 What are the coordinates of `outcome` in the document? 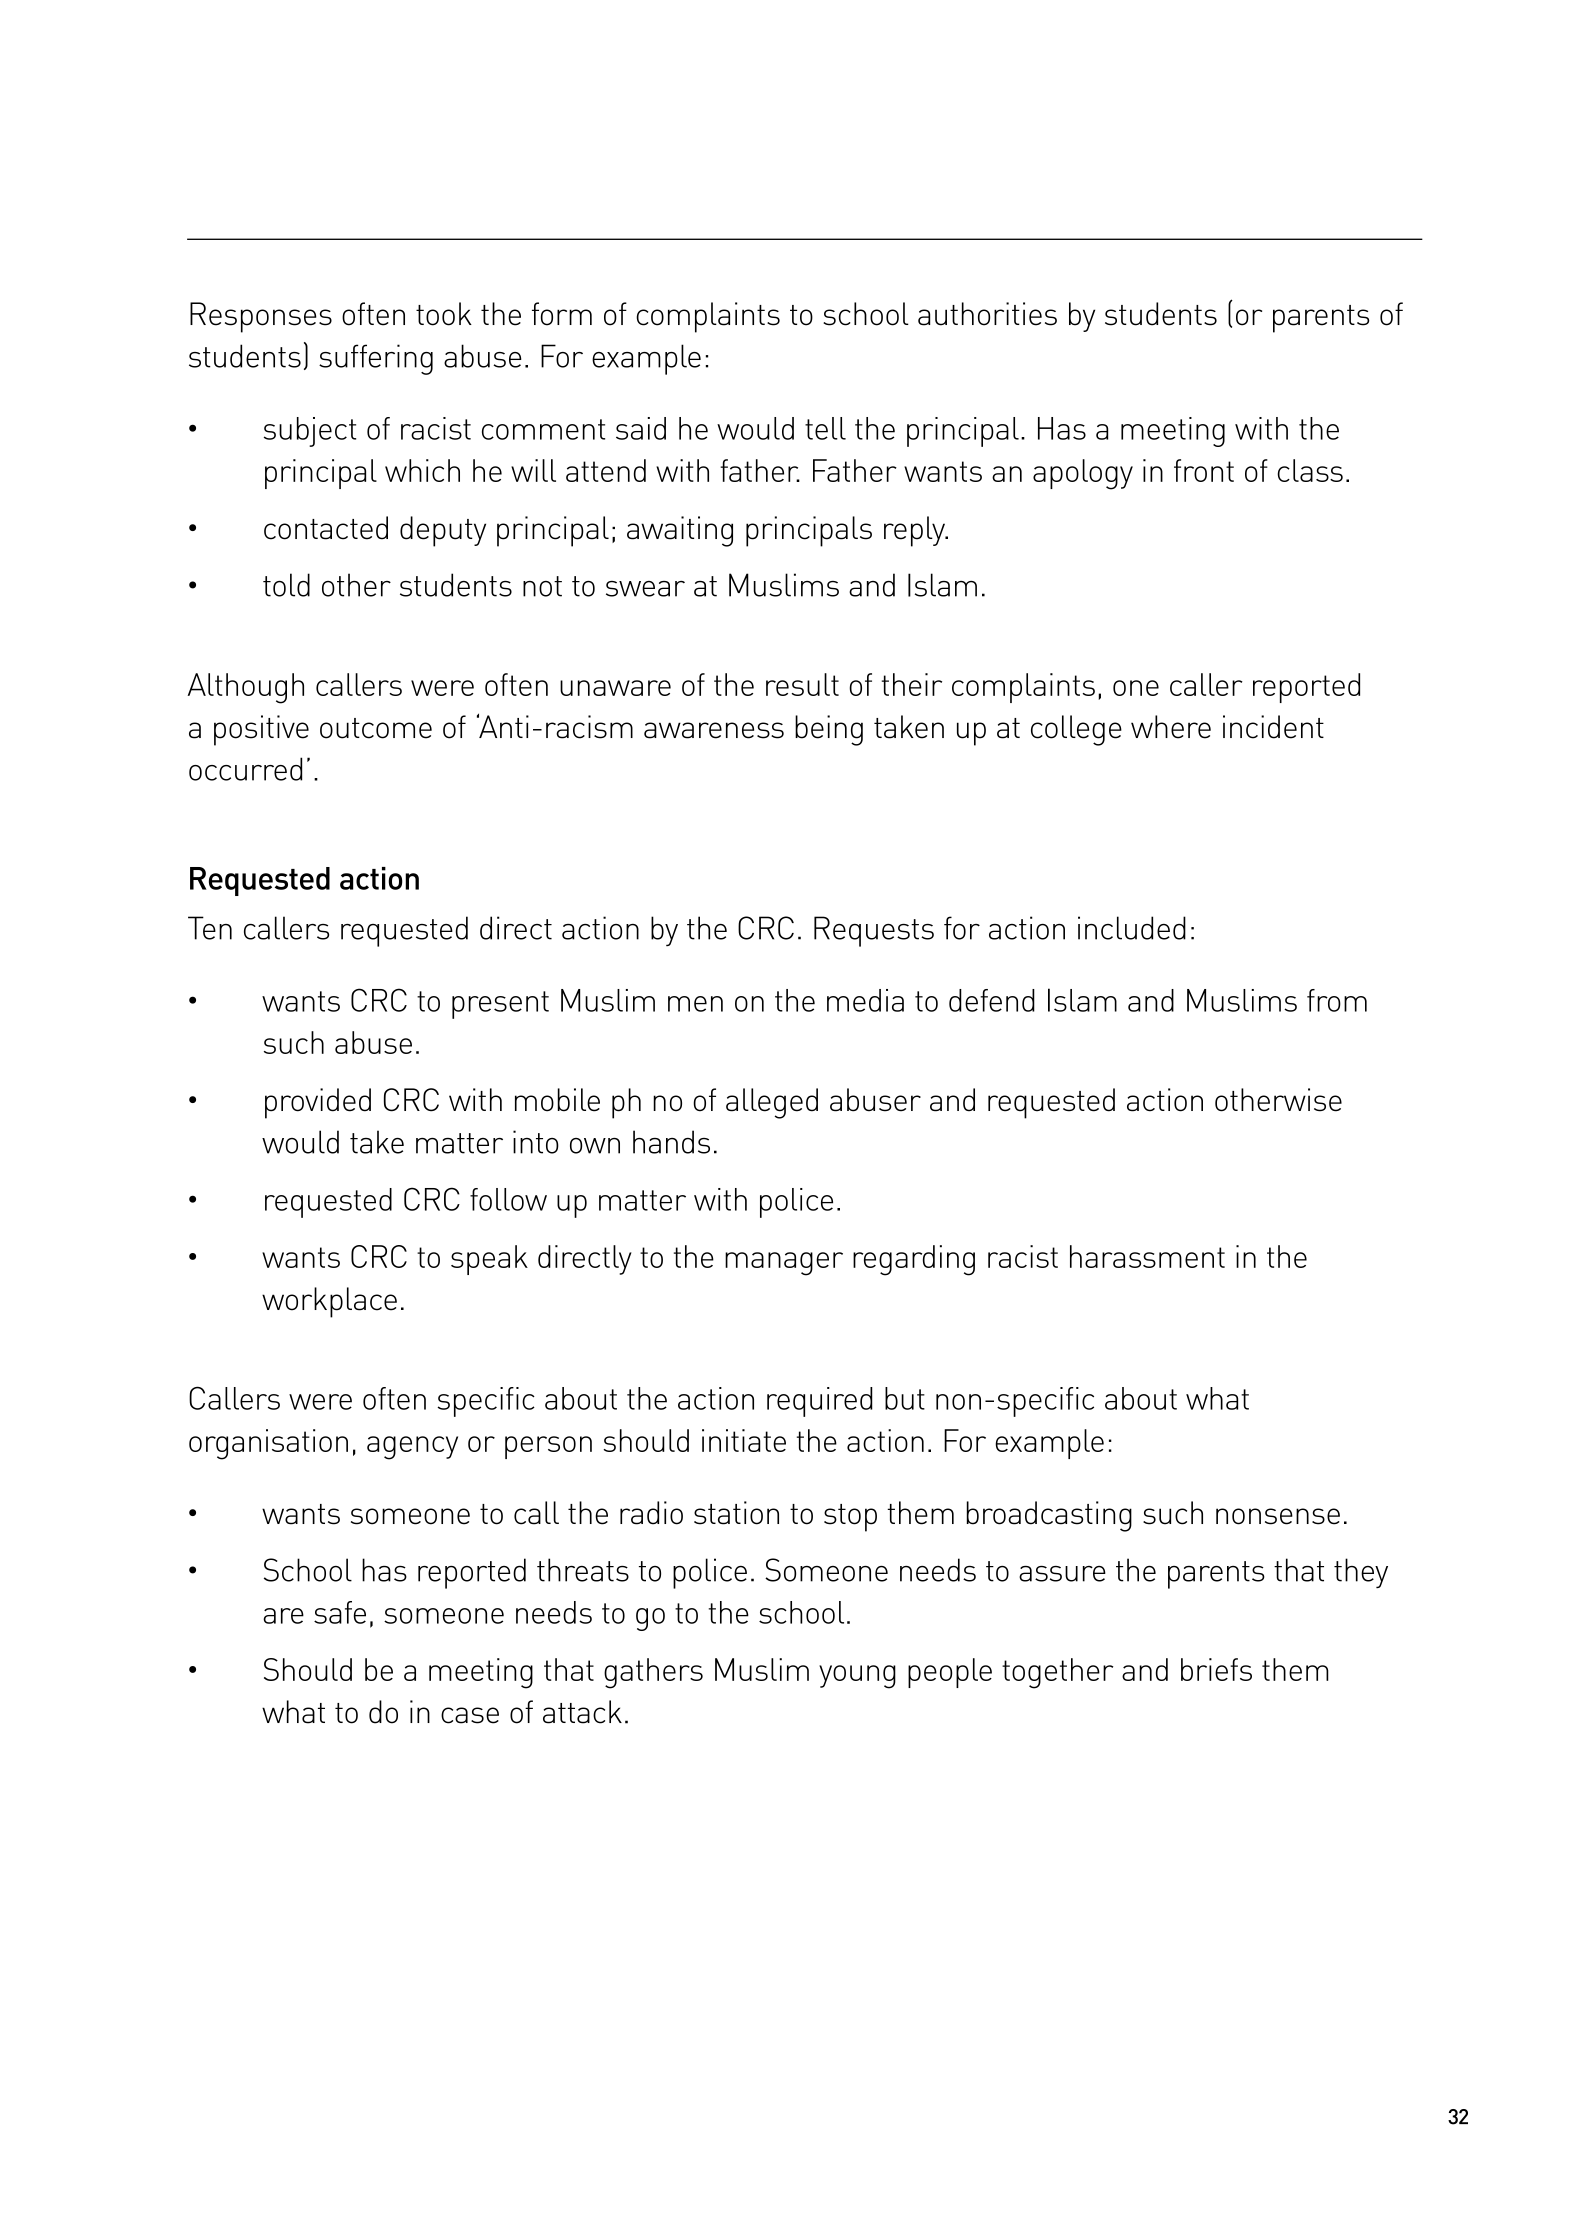 It's located at (376, 728).
